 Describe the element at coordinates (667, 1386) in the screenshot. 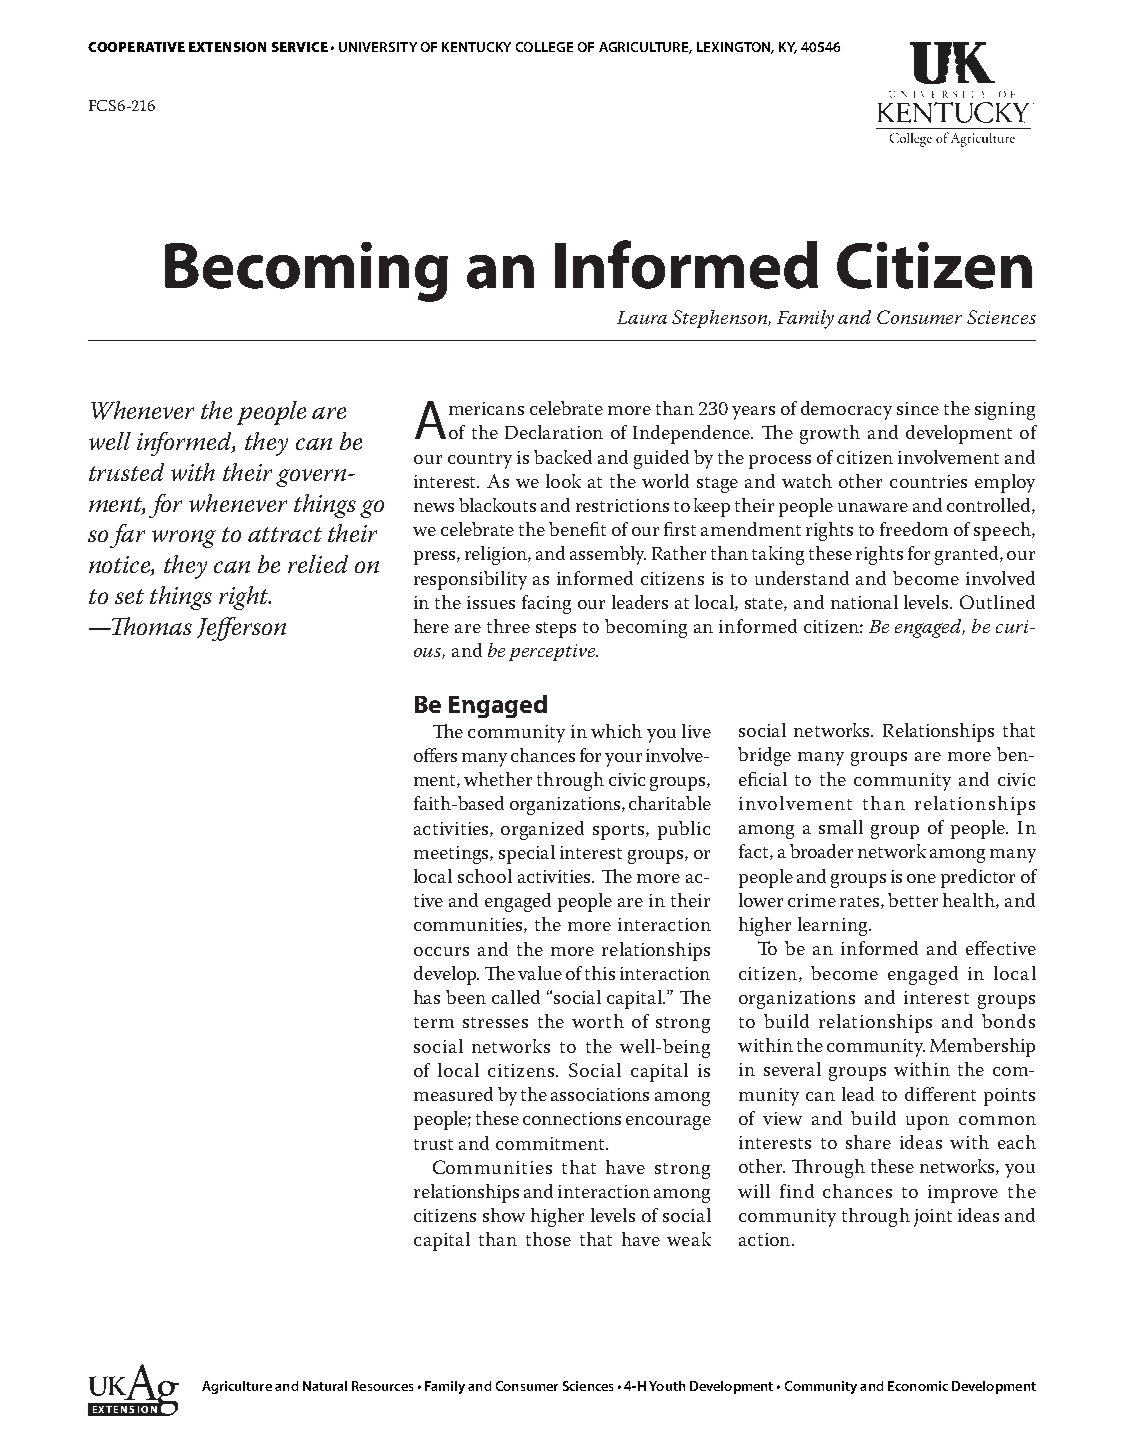

I see `Youth` at that location.
